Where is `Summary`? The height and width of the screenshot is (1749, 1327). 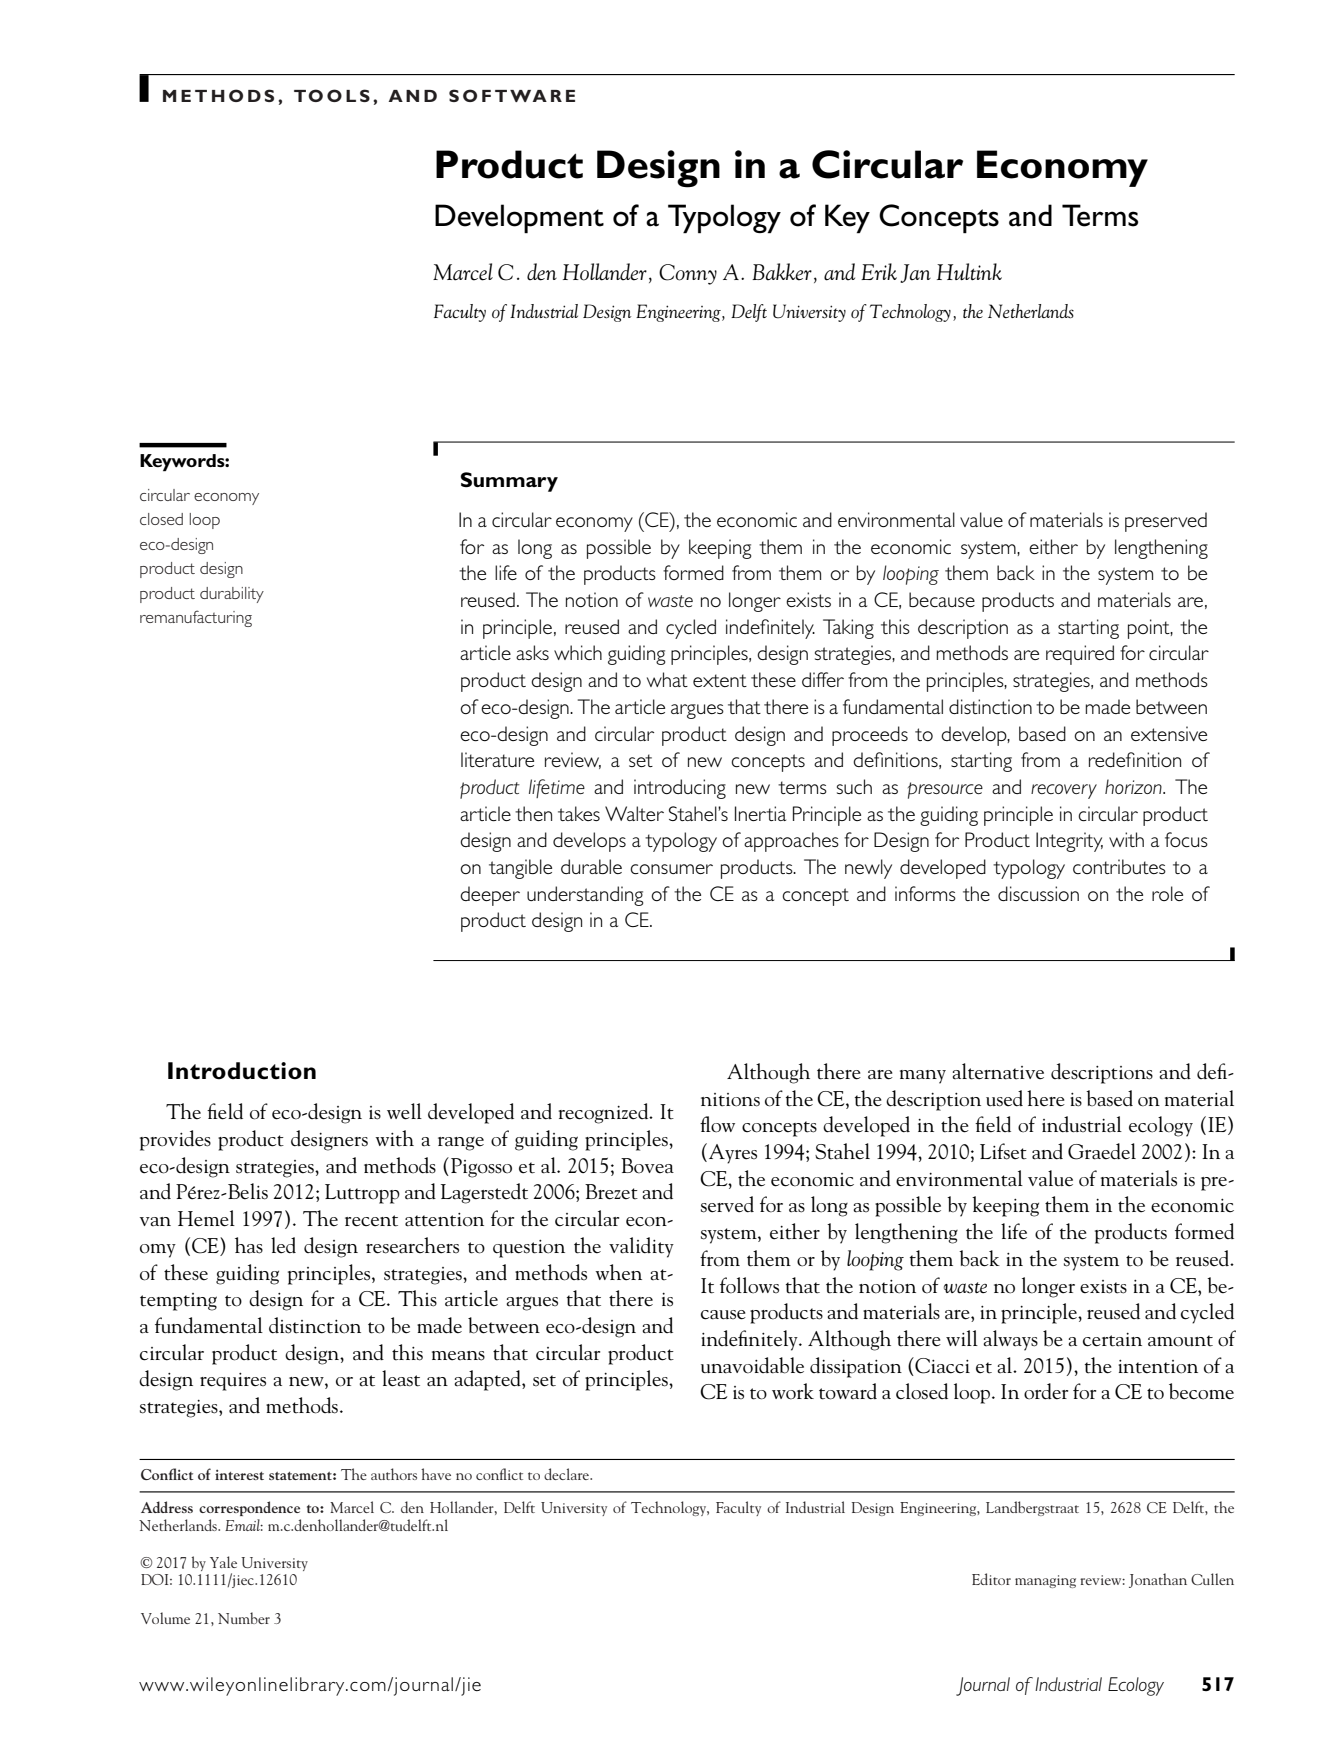 Summary is located at coordinates (509, 482).
